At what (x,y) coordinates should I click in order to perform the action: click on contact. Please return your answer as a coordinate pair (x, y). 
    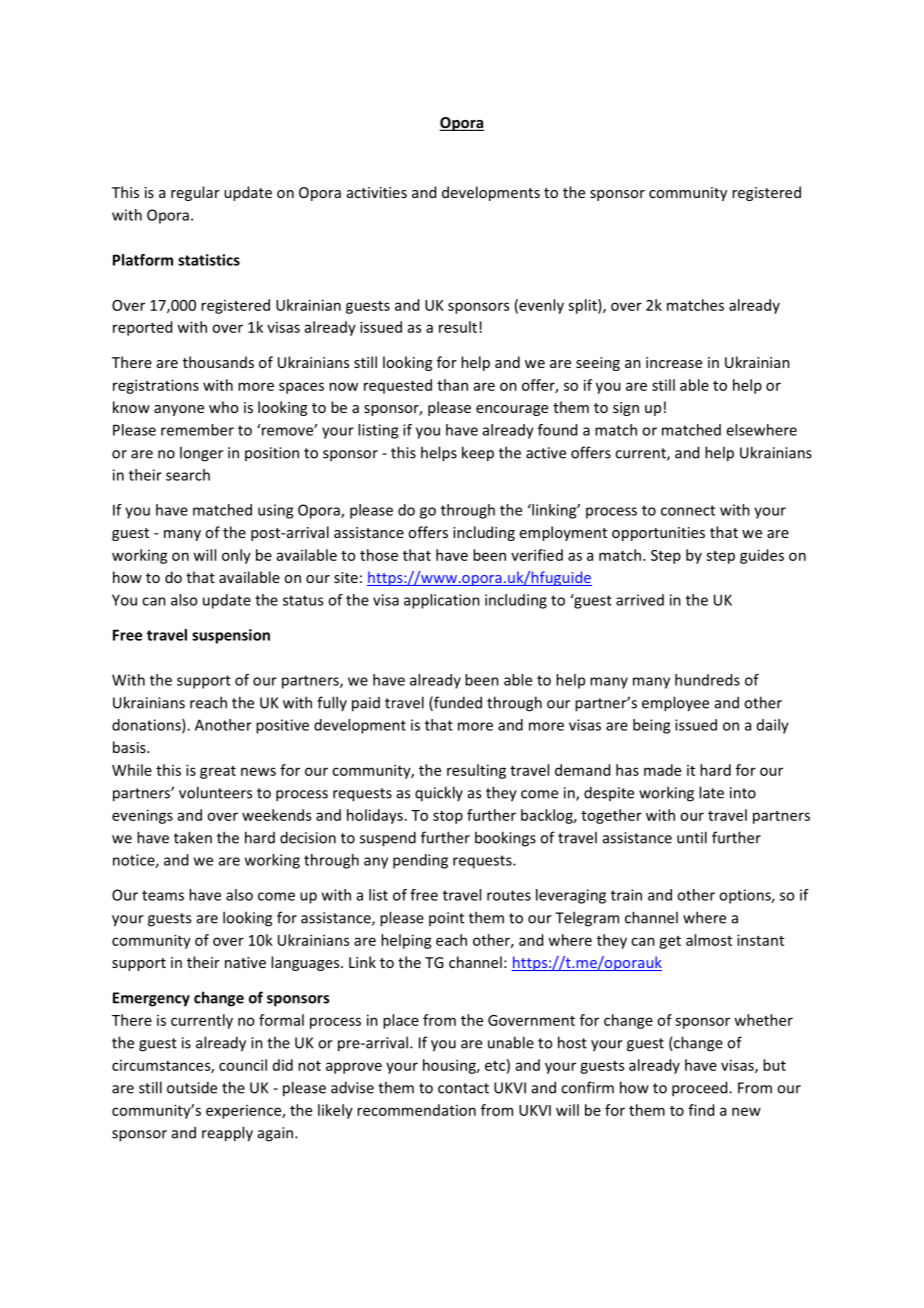
    Looking at the image, I should click on (463, 1088).
